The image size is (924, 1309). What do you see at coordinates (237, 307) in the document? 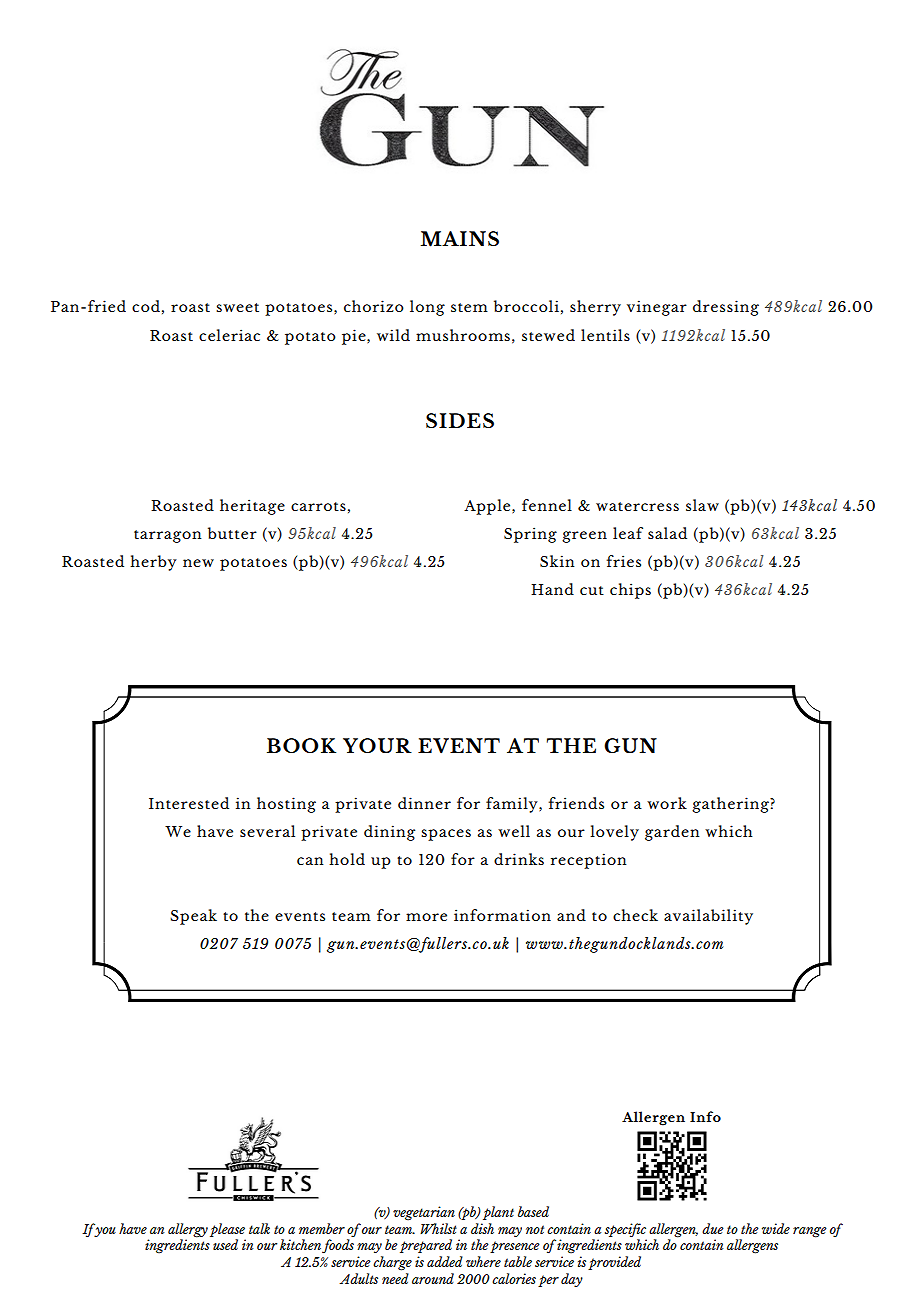
I see `sweet` at bounding box center [237, 307].
